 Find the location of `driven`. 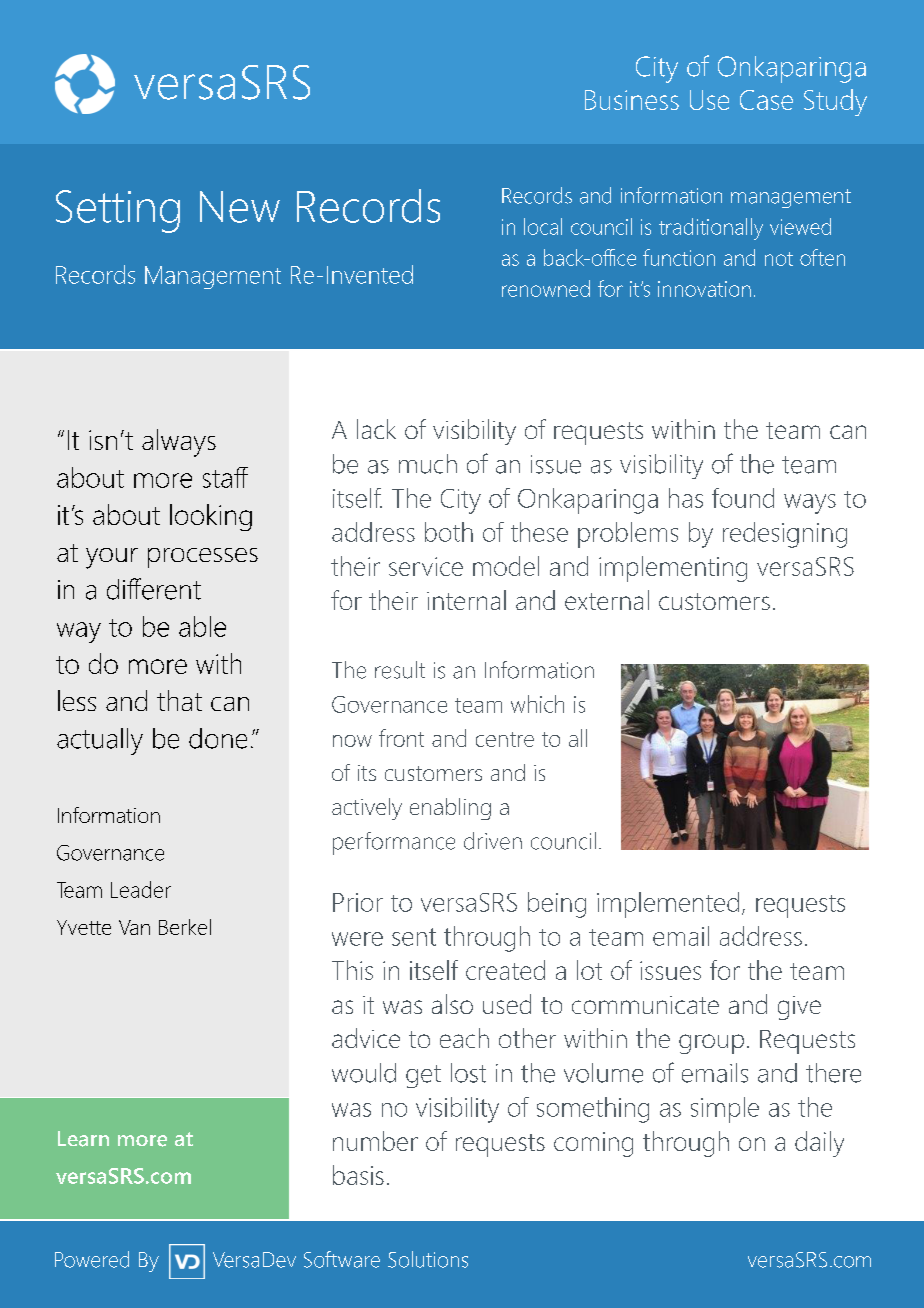

driven is located at coordinates (493, 841).
